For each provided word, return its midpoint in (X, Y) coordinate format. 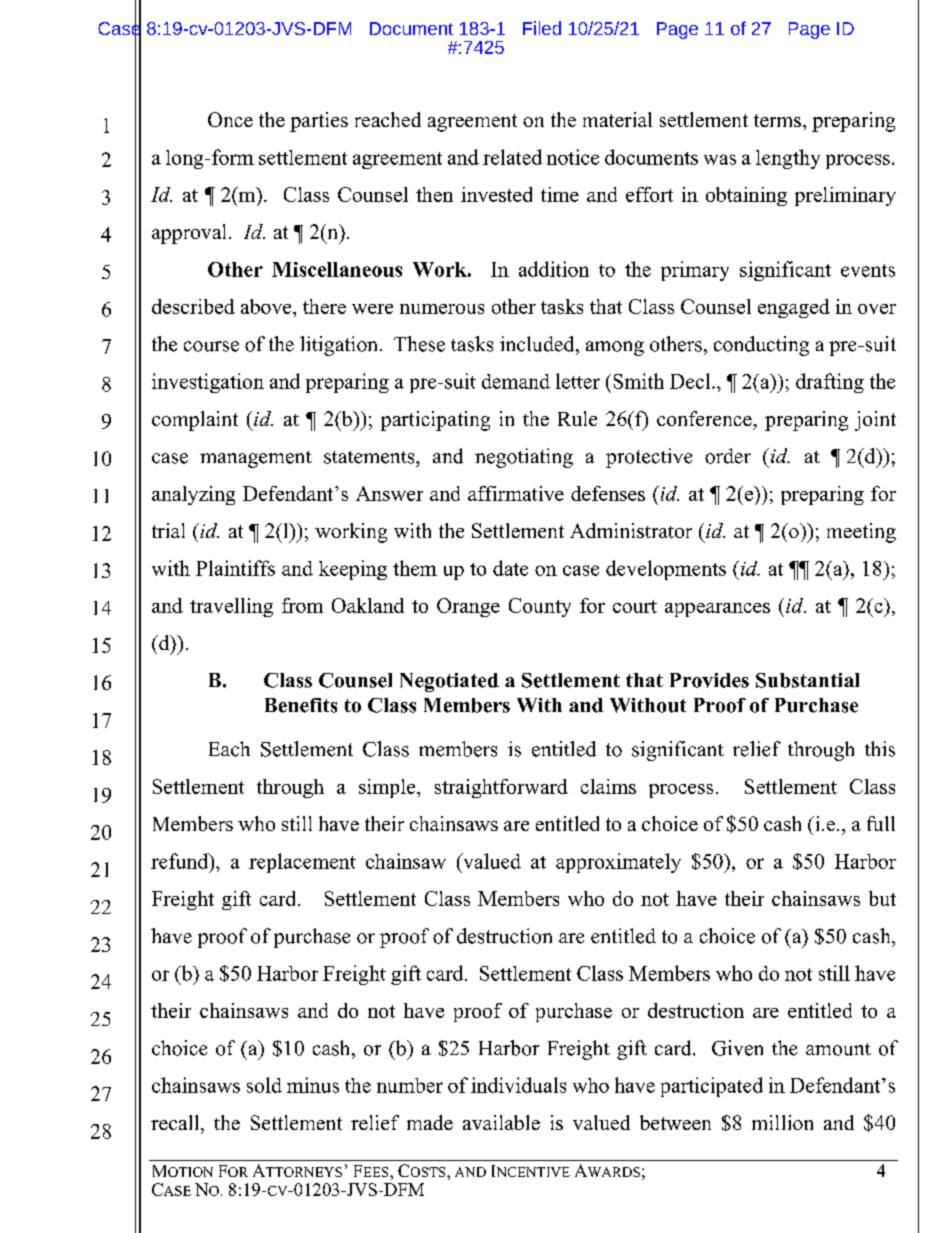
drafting (830, 383)
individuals (518, 1085)
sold (264, 1085)
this (880, 749)
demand (516, 381)
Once (230, 119)
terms (777, 120)
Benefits (301, 705)
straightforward (501, 788)
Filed (542, 28)
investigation (208, 383)
